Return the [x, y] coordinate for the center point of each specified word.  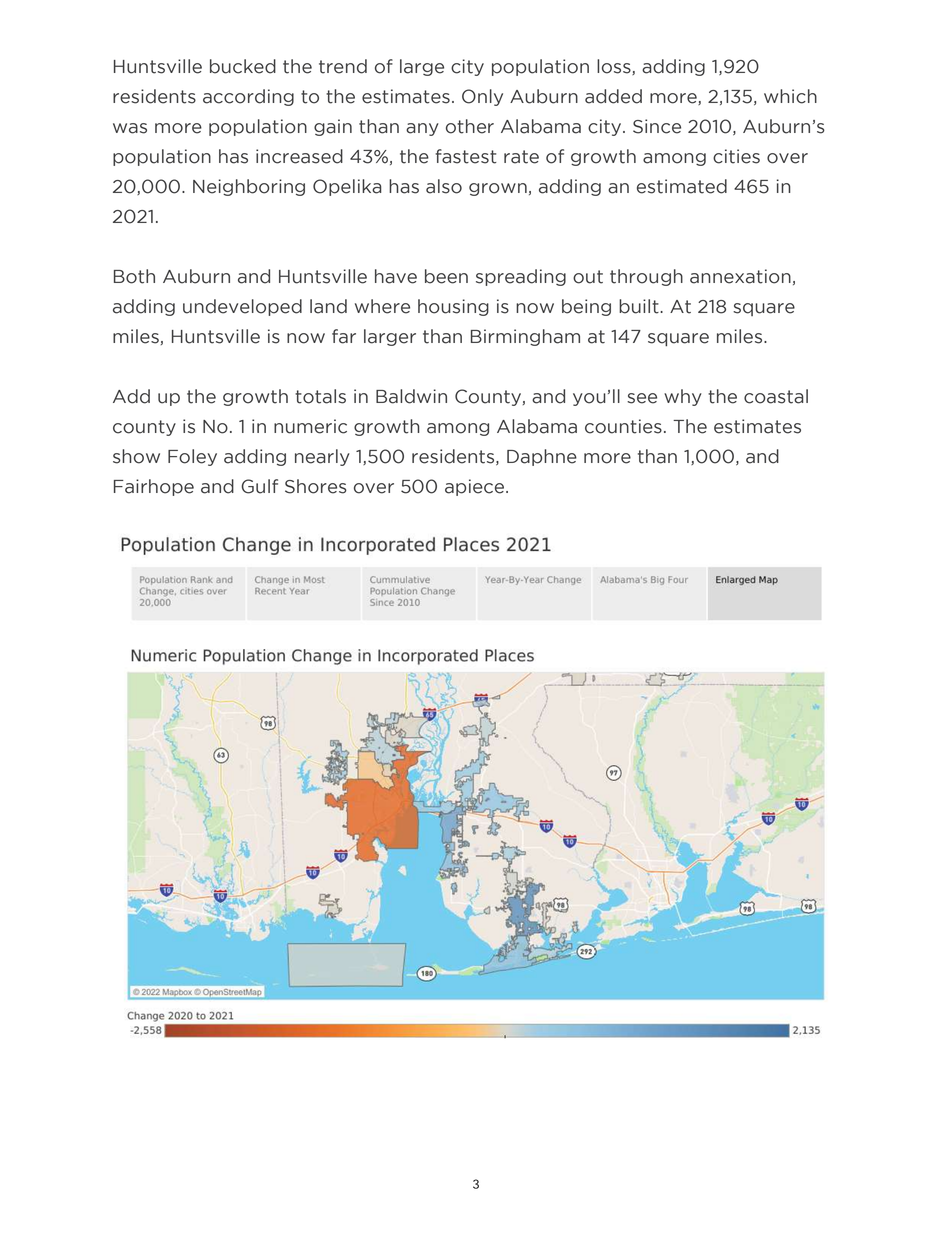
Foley [192, 457]
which [790, 96]
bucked [243, 66]
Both [134, 276]
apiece [476, 487]
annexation [740, 276]
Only [482, 97]
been [446, 276]
